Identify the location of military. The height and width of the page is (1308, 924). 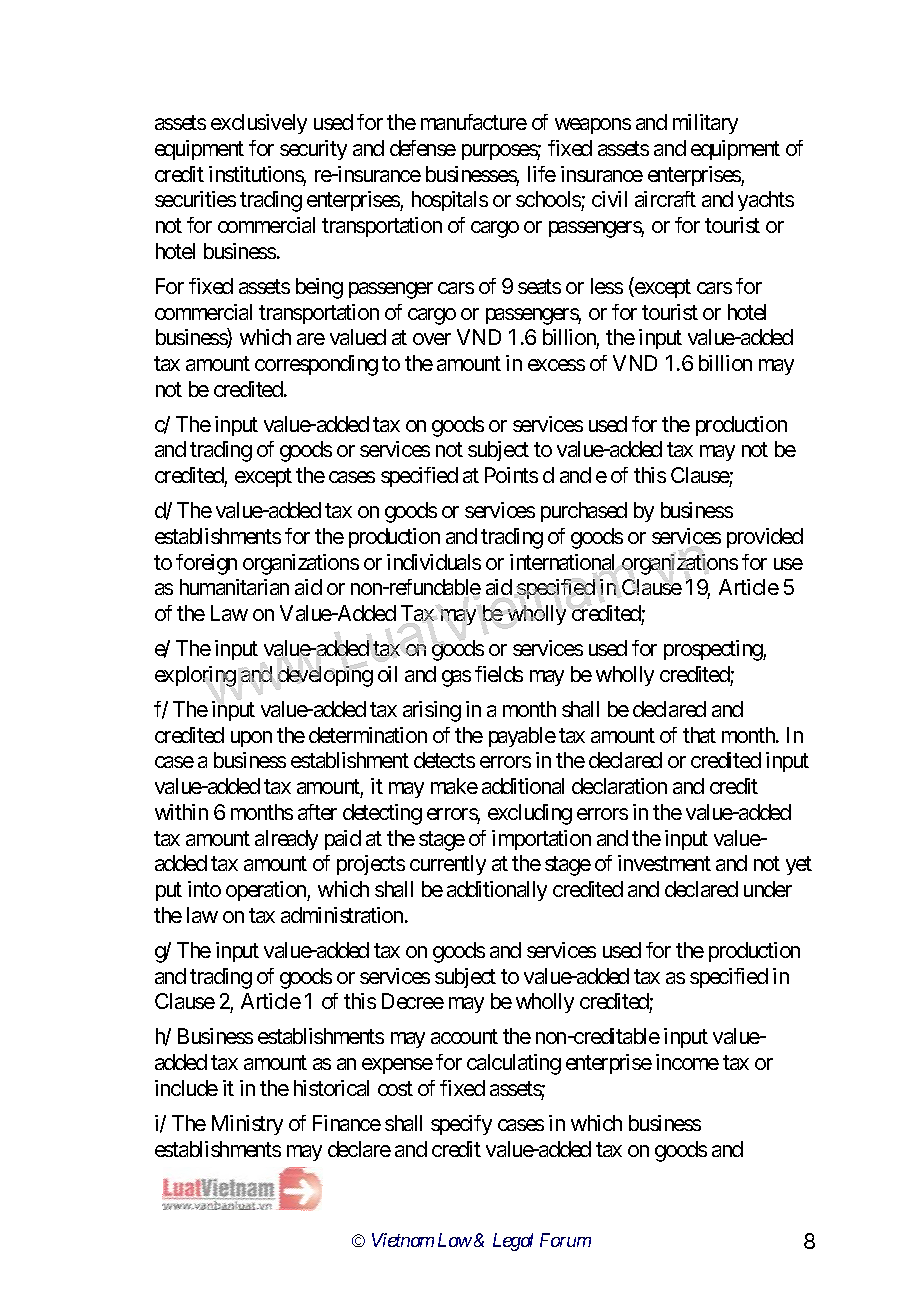
(705, 124).
